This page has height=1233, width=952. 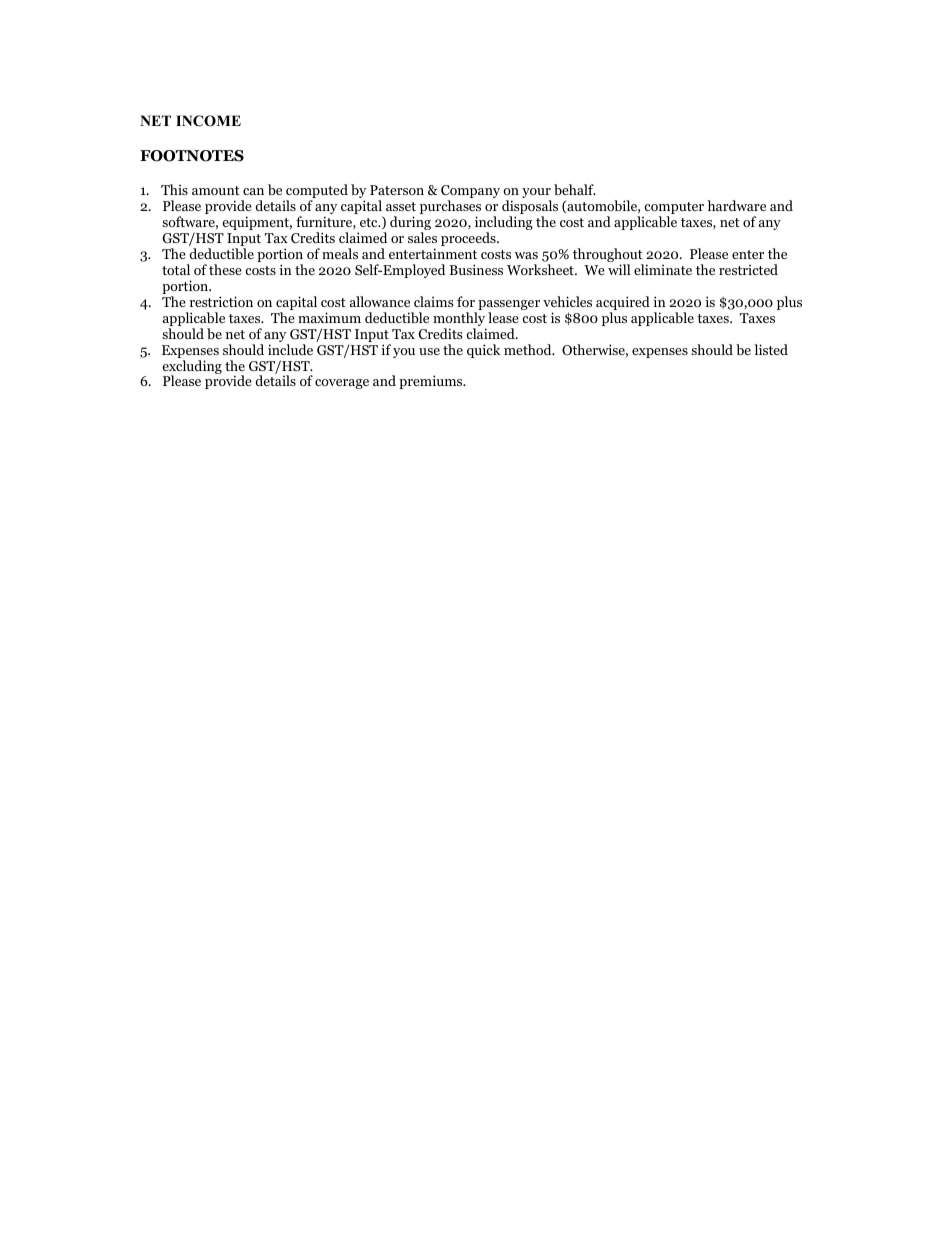 What do you see at coordinates (208, 121) in the page?
I see `INCOME` at bounding box center [208, 121].
